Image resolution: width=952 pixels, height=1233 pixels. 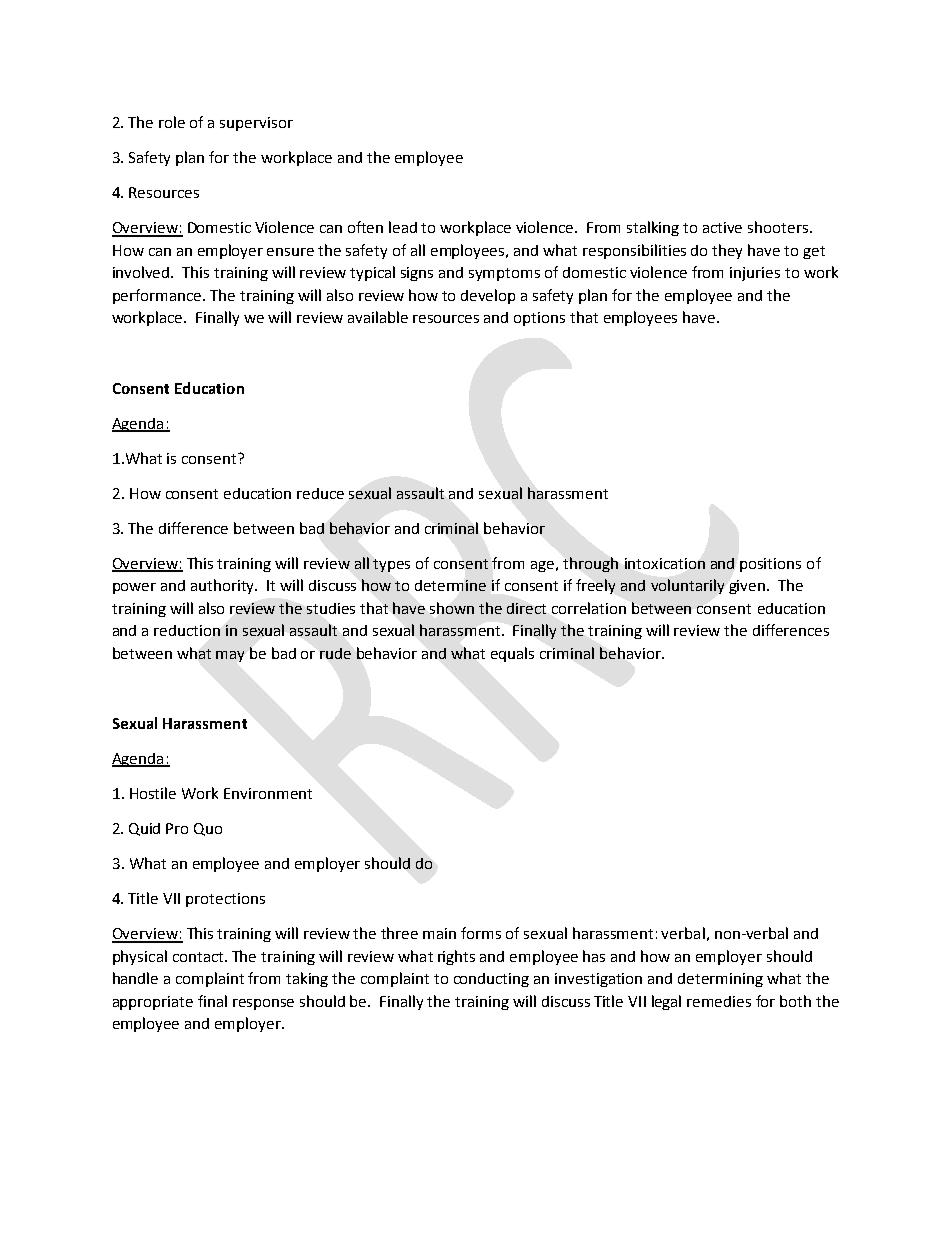 I want to click on develop, so click(x=488, y=296).
